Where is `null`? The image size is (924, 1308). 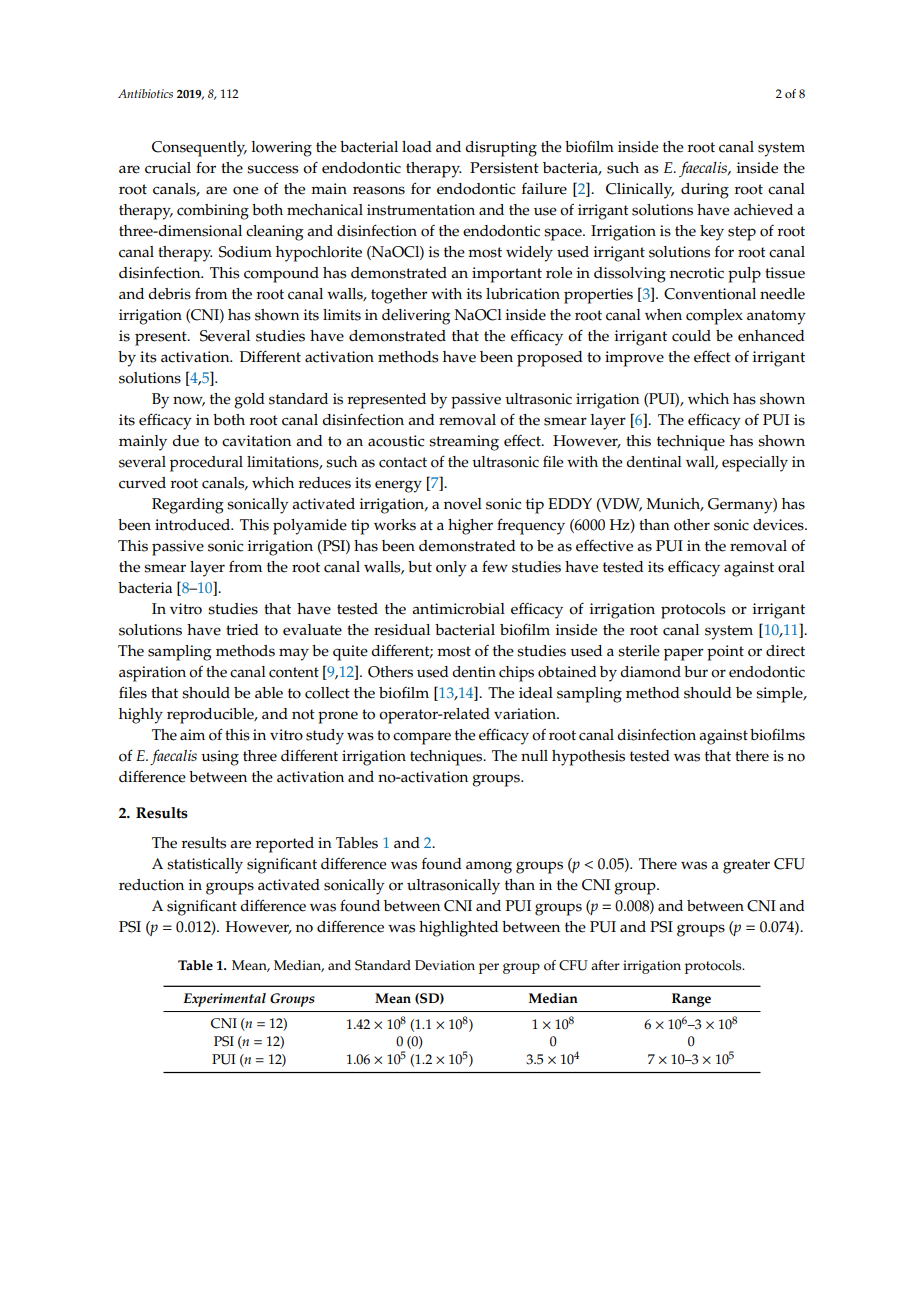
null is located at coordinates (534, 755).
